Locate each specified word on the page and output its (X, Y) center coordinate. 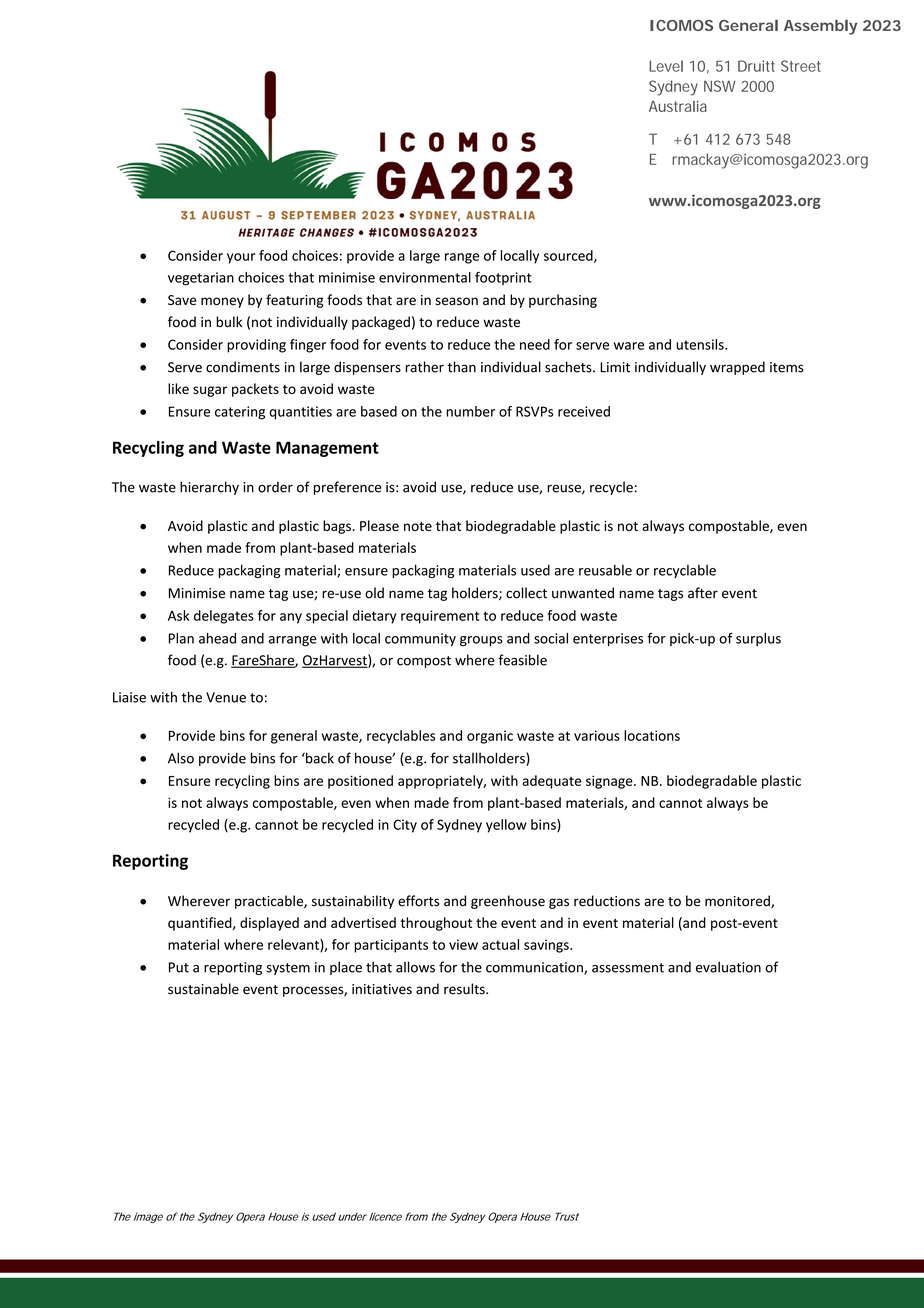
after (703, 593)
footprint (503, 278)
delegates (224, 617)
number (470, 411)
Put (179, 967)
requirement (440, 617)
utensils (701, 344)
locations (652, 735)
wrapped (737, 368)
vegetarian (201, 279)
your (241, 258)
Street (801, 66)
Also (181, 758)
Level (666, 66)
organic (490, 737)
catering (240, 413)
